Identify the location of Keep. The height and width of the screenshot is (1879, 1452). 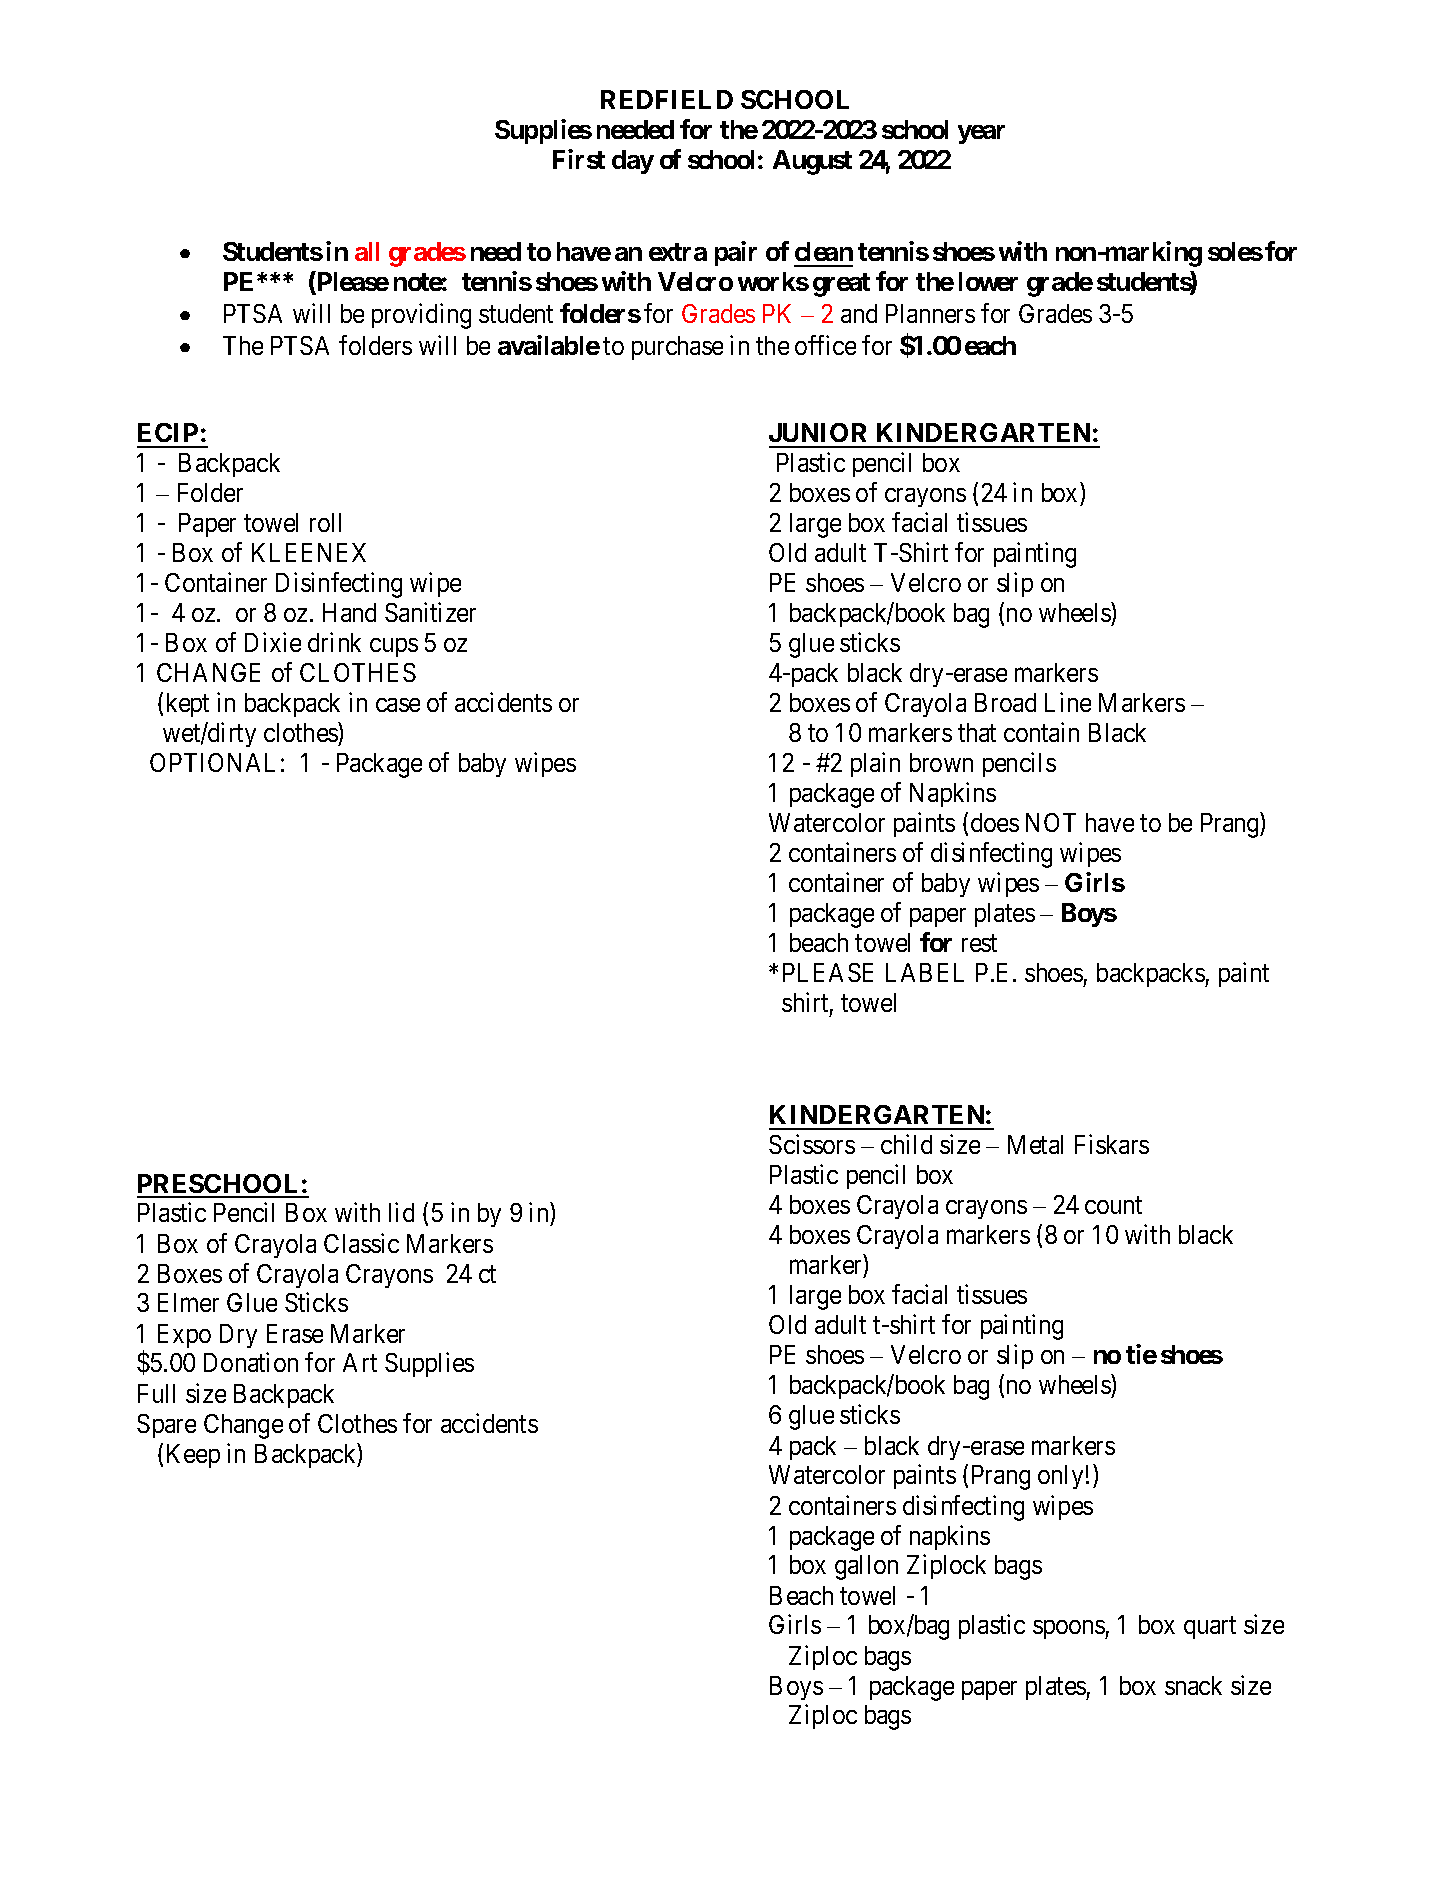
(193, 1456).
